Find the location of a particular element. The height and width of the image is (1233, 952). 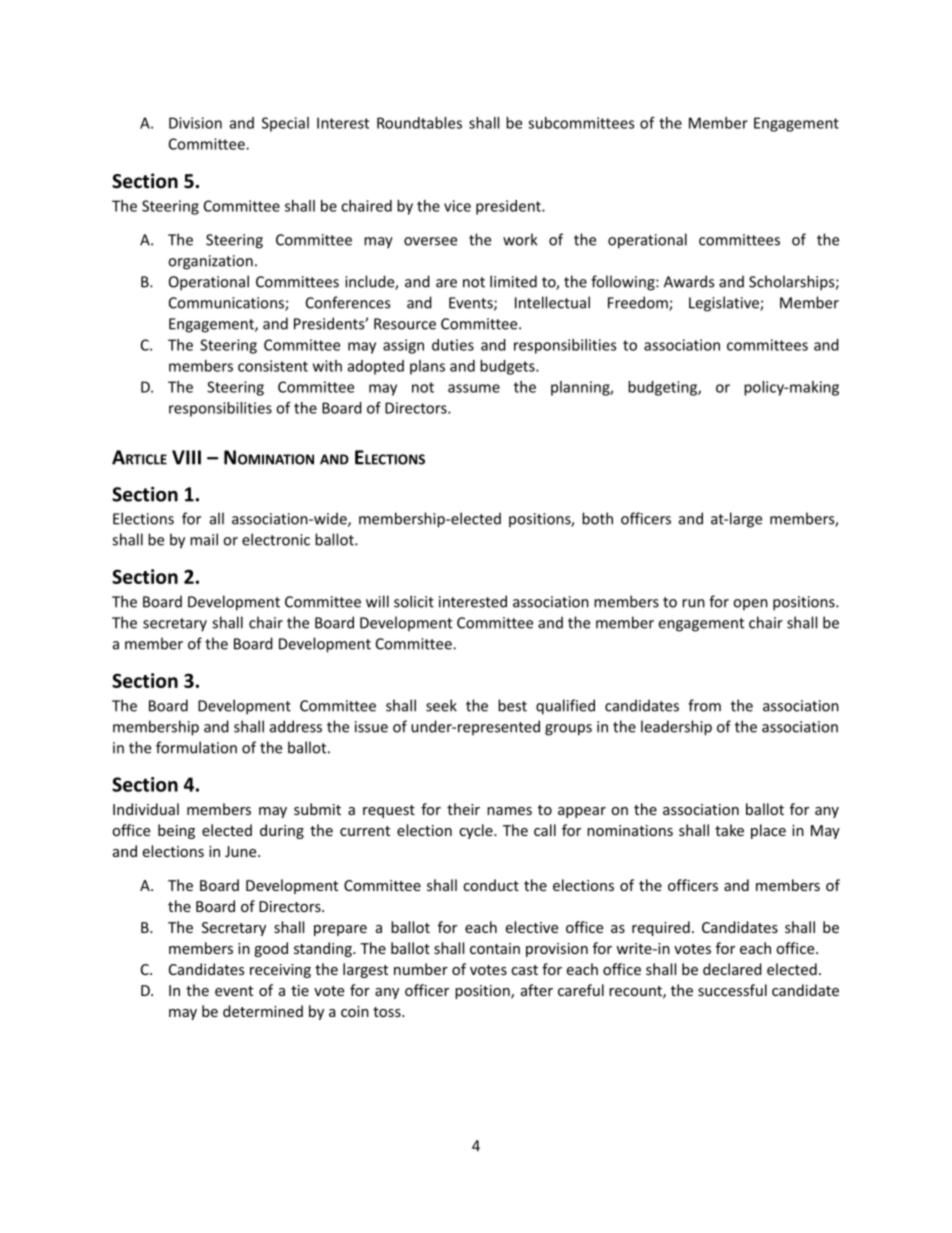

consistent is located at coordinates (273, 366).
